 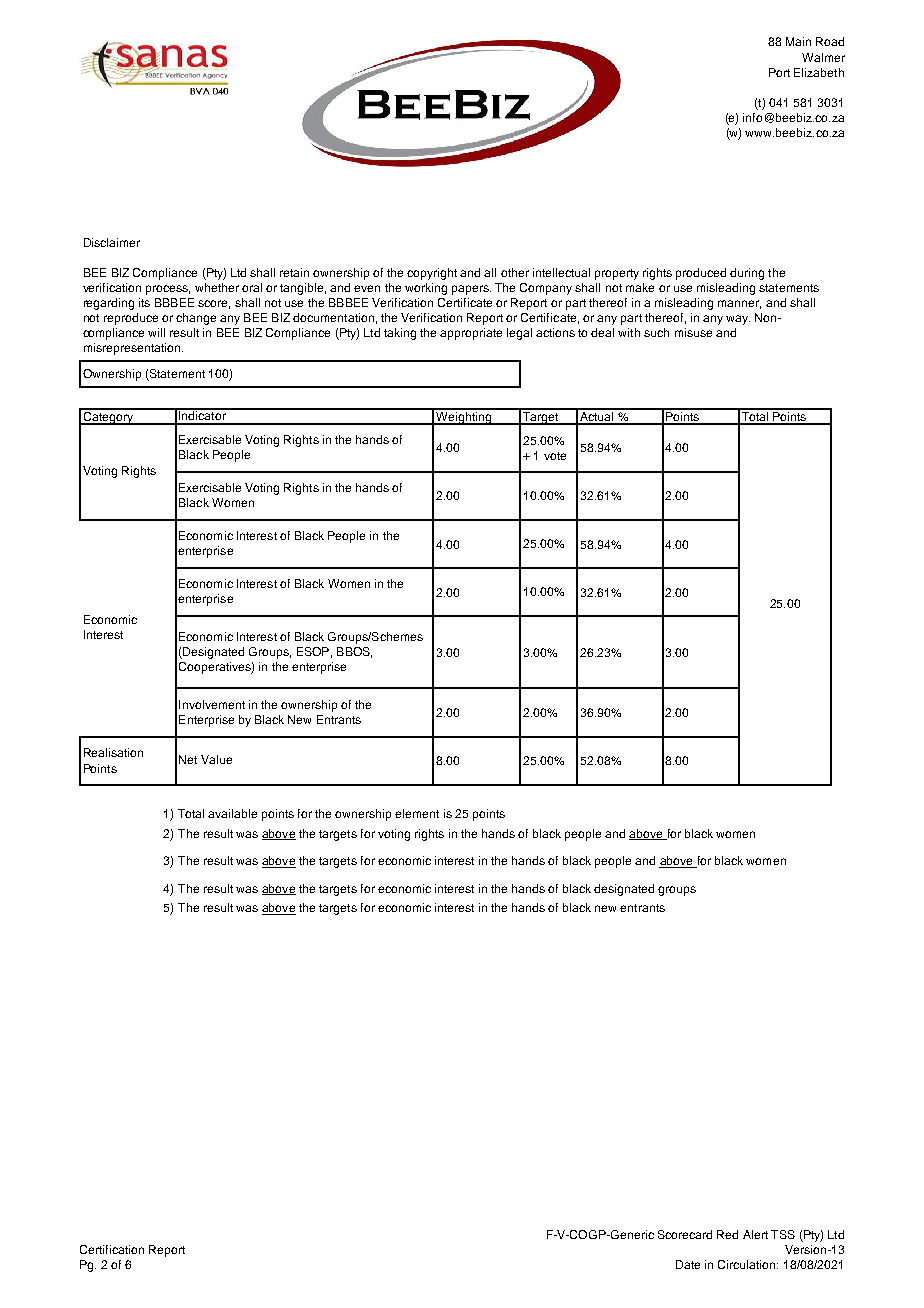 What do you see at coordinates (555, 456) in the image?
I see `vote` at bounding box center [555, 456].
